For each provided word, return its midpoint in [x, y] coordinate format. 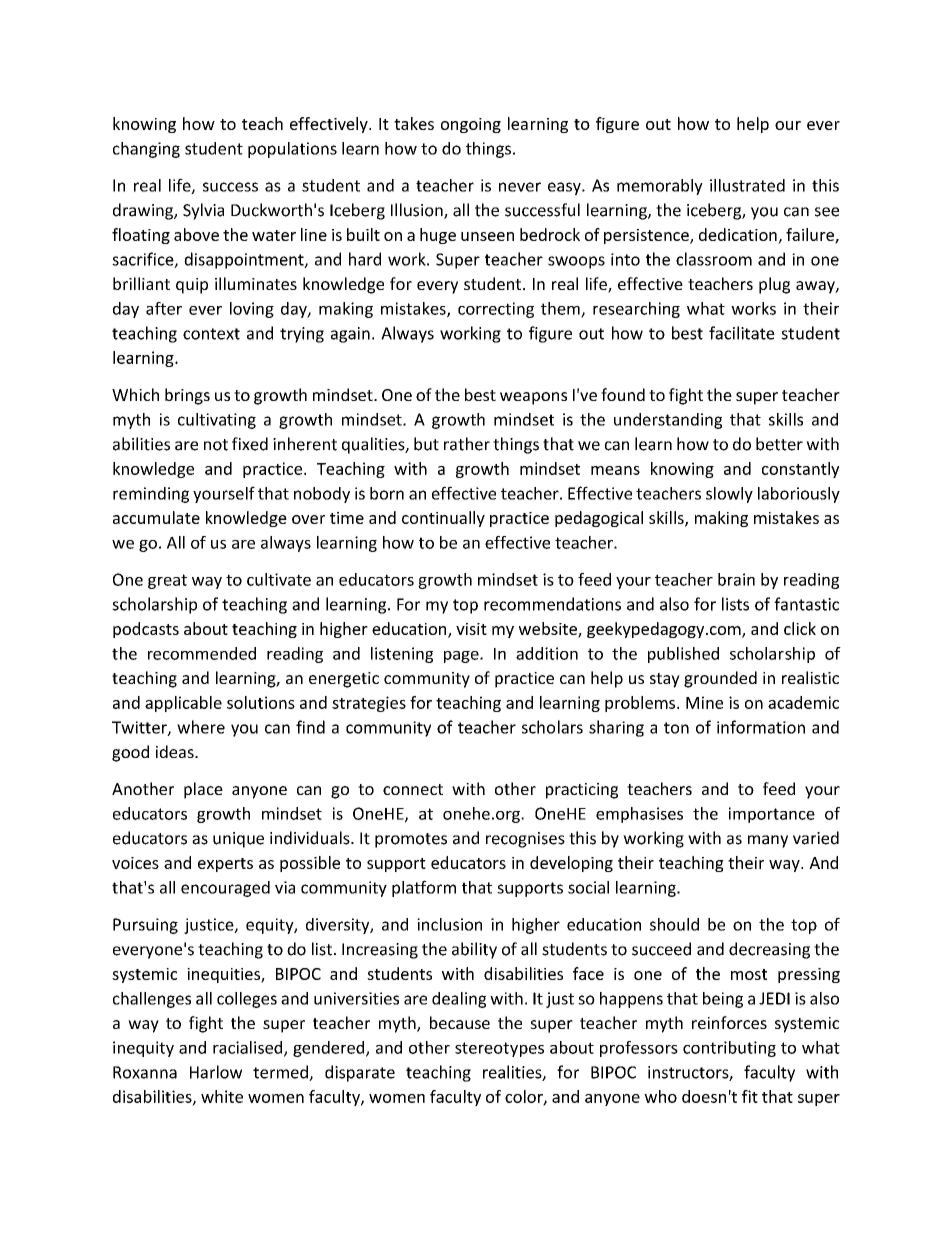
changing [146, 150]
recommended [202, 653]
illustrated [747, 185]
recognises [525, 840]
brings [187, 396]
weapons [533, 398]
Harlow [216, 1072]
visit [471, 629]
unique [238, 840]
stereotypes [499, 1049]
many [768, 841]
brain [736, 579]
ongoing [471, 125]
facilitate [742, 333]
